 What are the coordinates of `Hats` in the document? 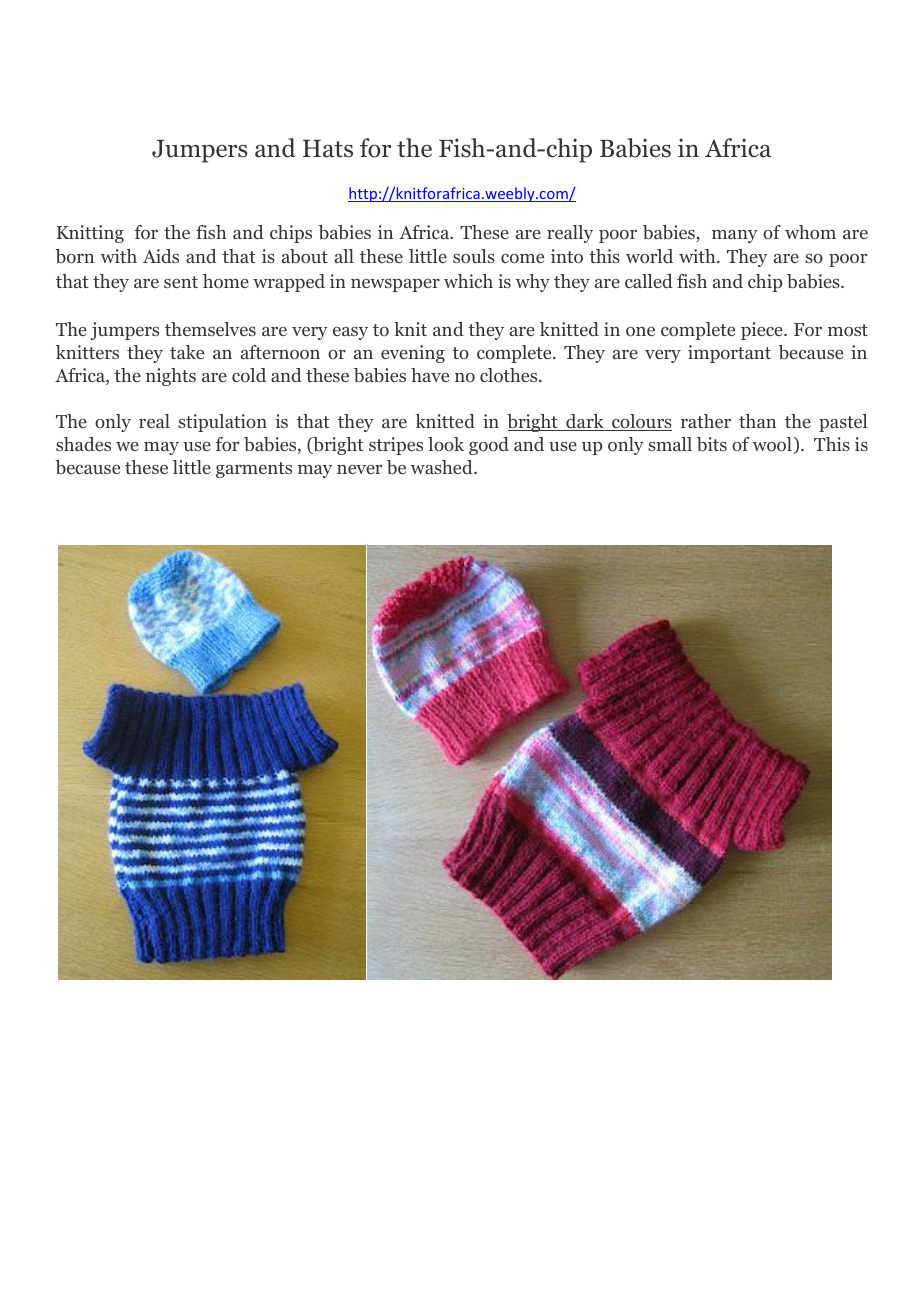 It's located at (328, 149).
